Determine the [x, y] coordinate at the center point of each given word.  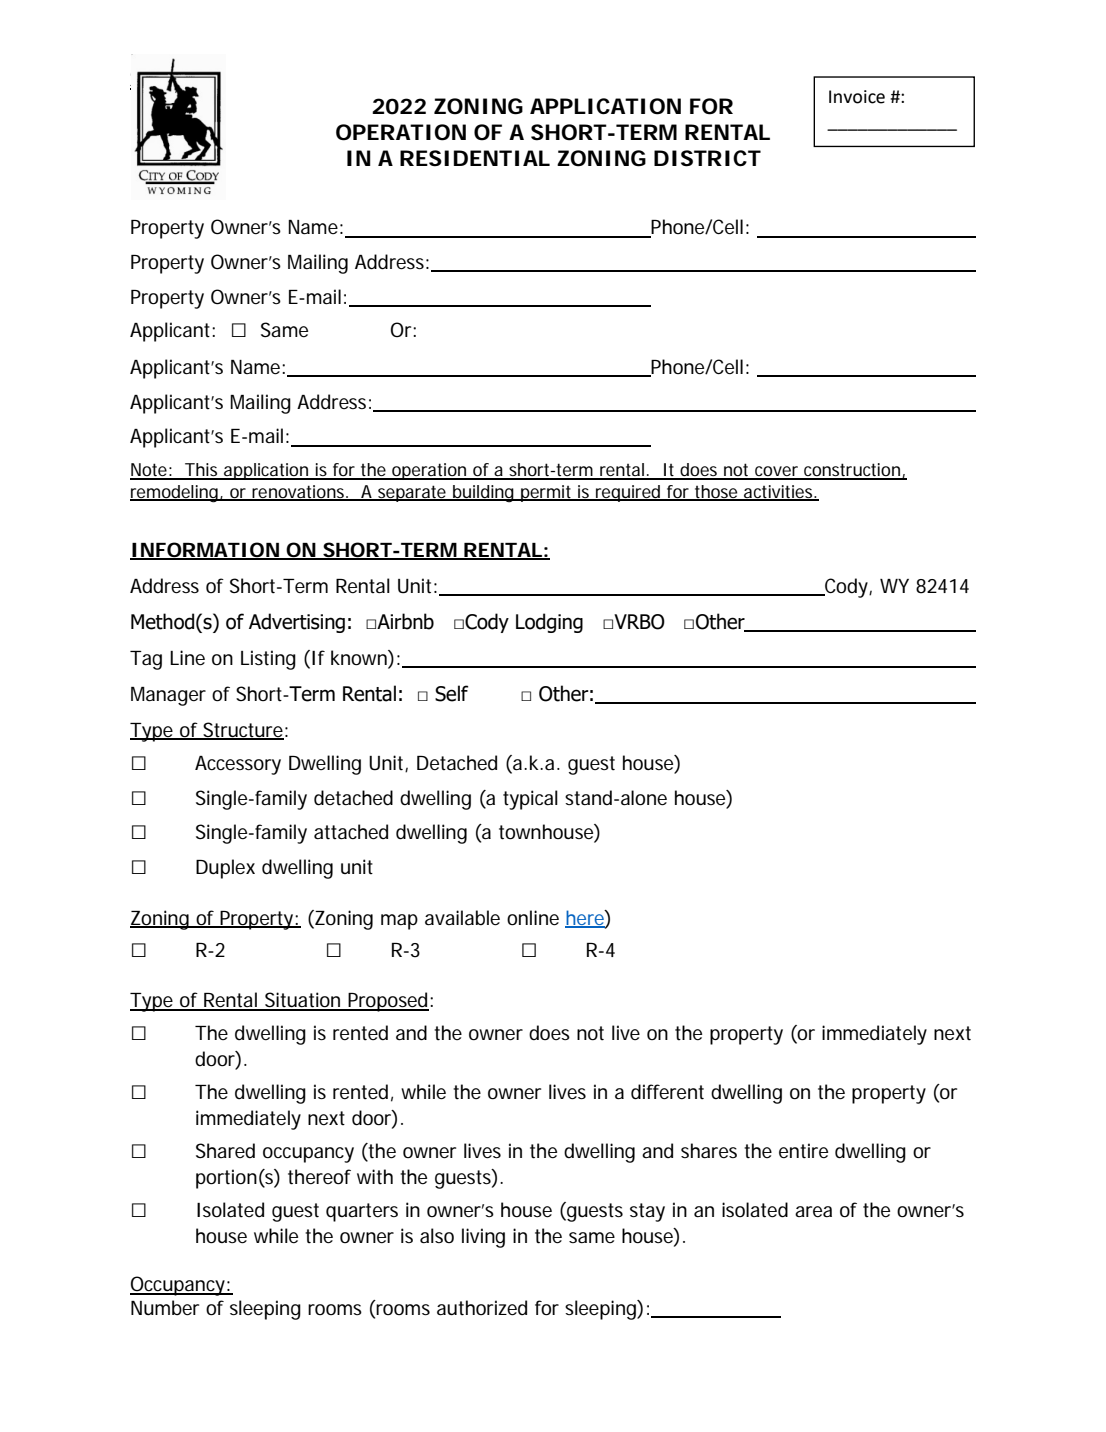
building [483, 494]
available [462, 918]
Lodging [549, 623]
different [667, 1092]
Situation [303, 1001]
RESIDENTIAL [475, 158]
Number [165, 1308]
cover [777, 472]
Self [451, 693]
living [483, 1238]
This [202, 471]
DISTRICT [707, 158]
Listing [268, 660]
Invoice [857, 97]
